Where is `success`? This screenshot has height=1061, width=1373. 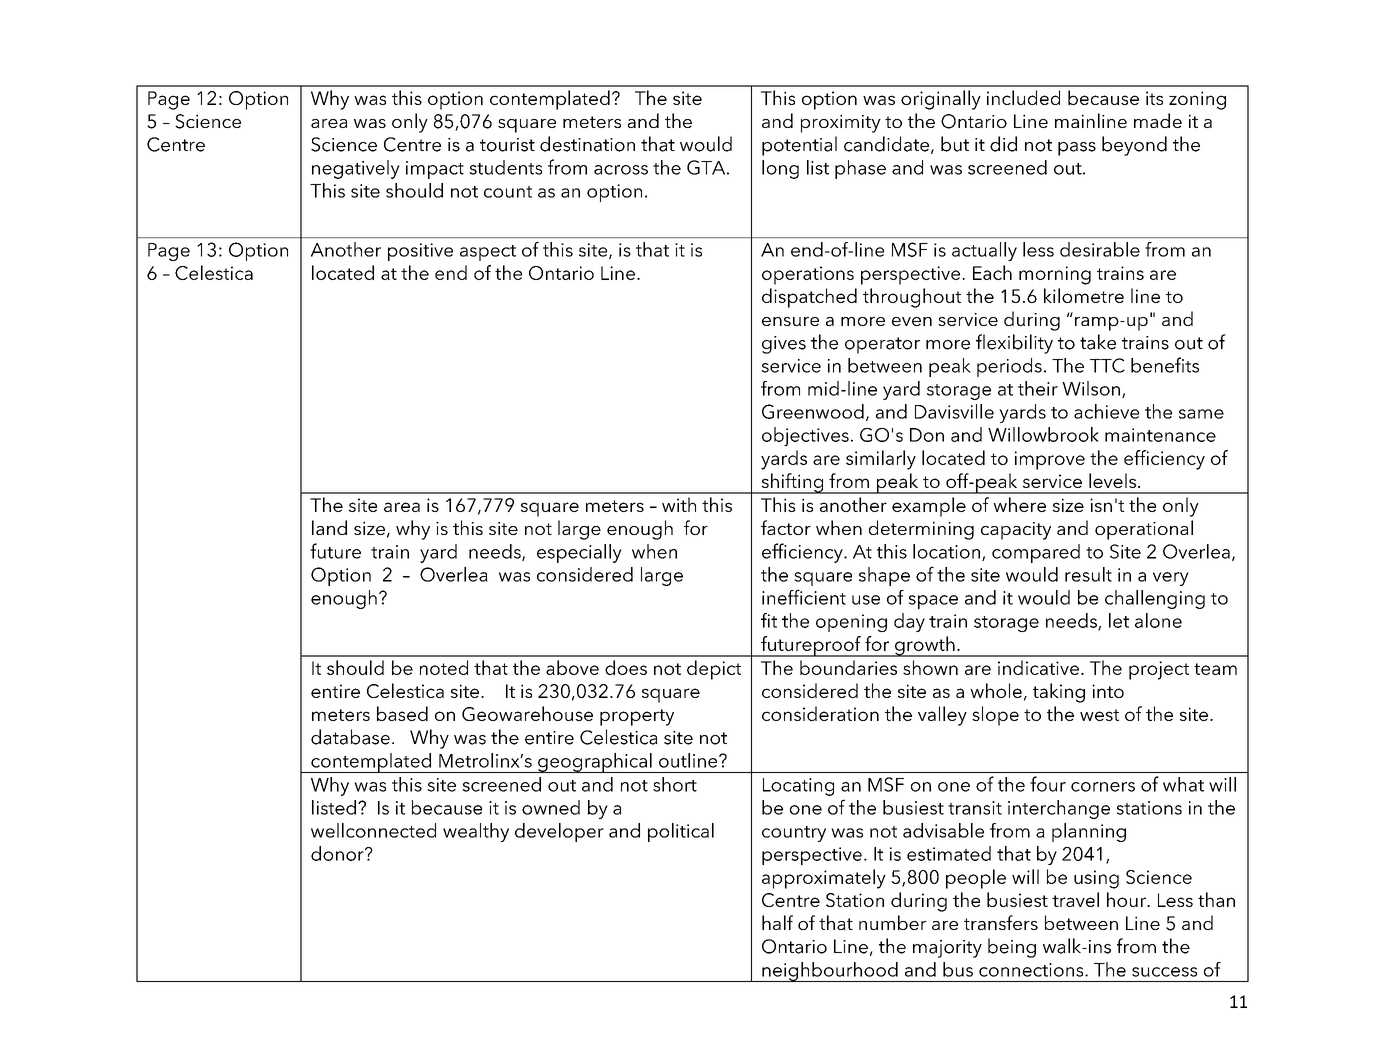
success is located at coordinates (1164, 972).
